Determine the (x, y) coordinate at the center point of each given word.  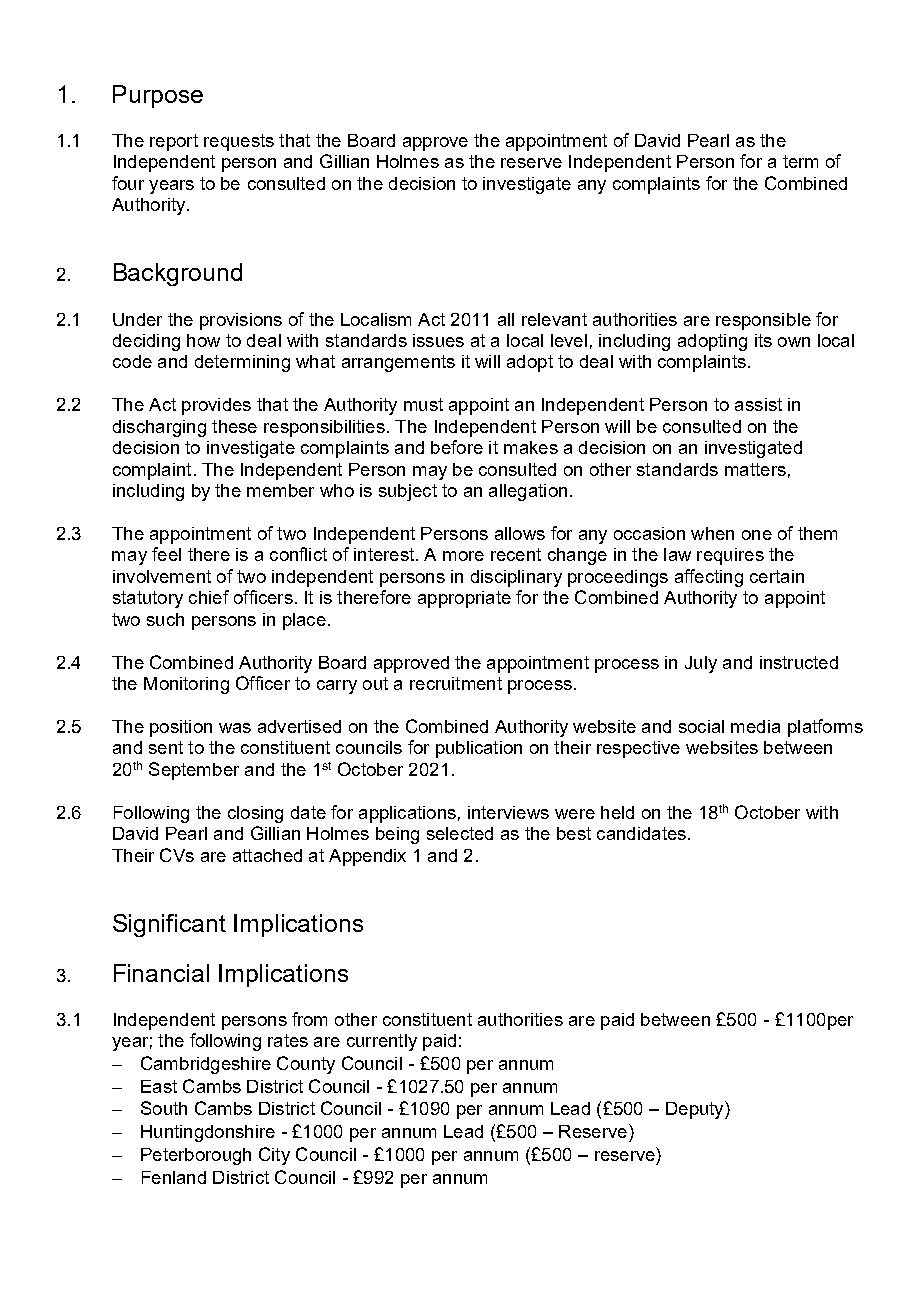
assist (758, 404)
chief (209, 597)
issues (438, 340)
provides (216, 406)
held (617, 812)
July (701, 664)
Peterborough (196, 1156)
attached (267, 855)
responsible (763, 321)
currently (382, 1042)
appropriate (464, 599)
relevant (554, 319)
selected (460, 833)
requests (239, 142)
